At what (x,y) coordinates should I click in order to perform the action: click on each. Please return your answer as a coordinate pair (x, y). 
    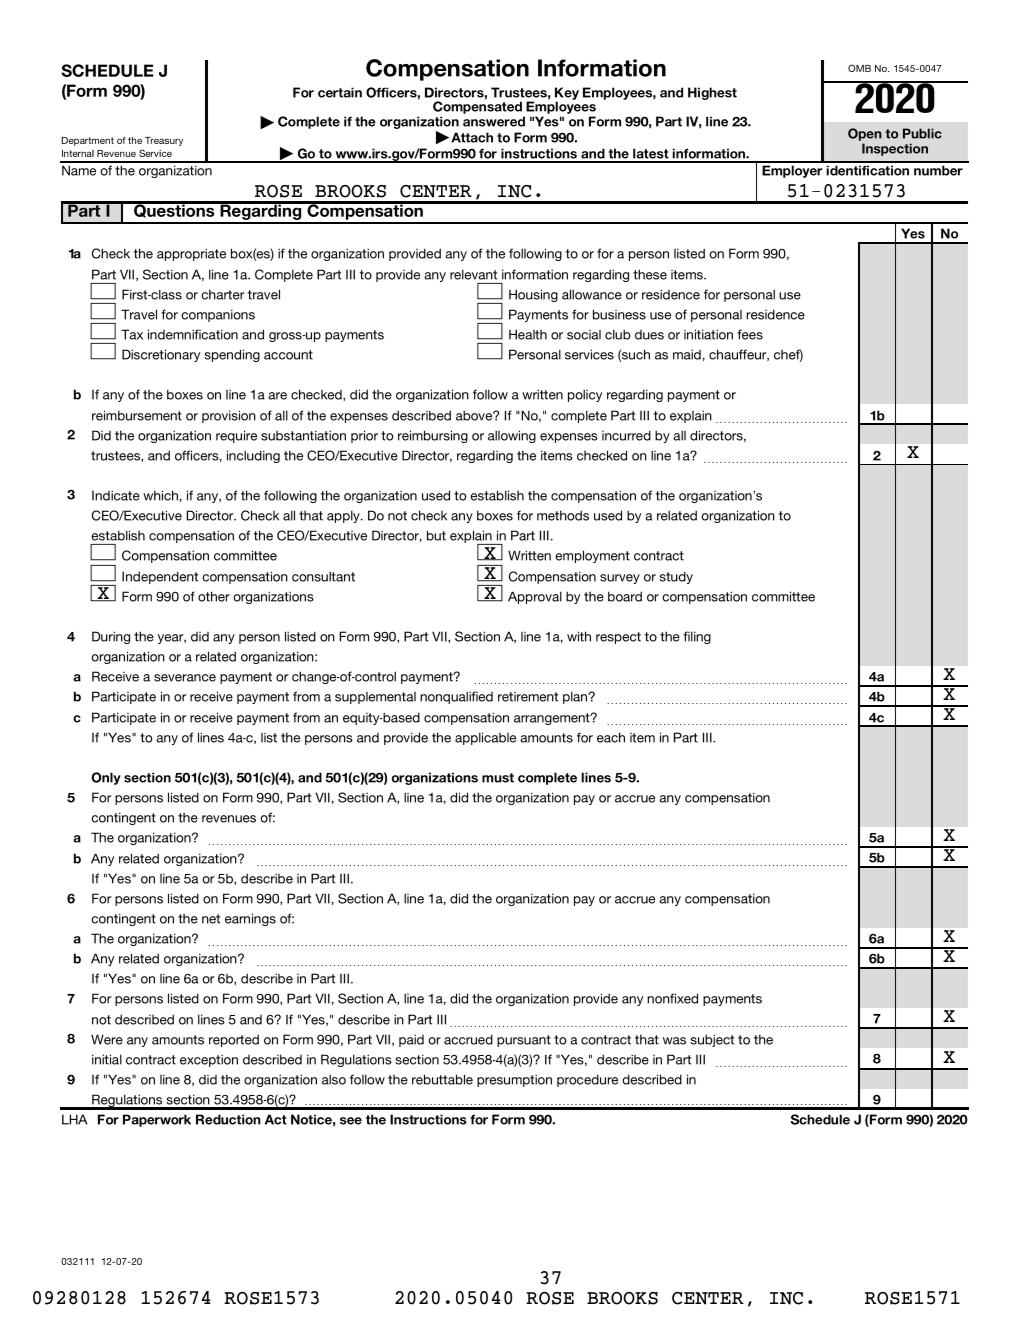
    Looking at the image, I should click on (611, 737).
